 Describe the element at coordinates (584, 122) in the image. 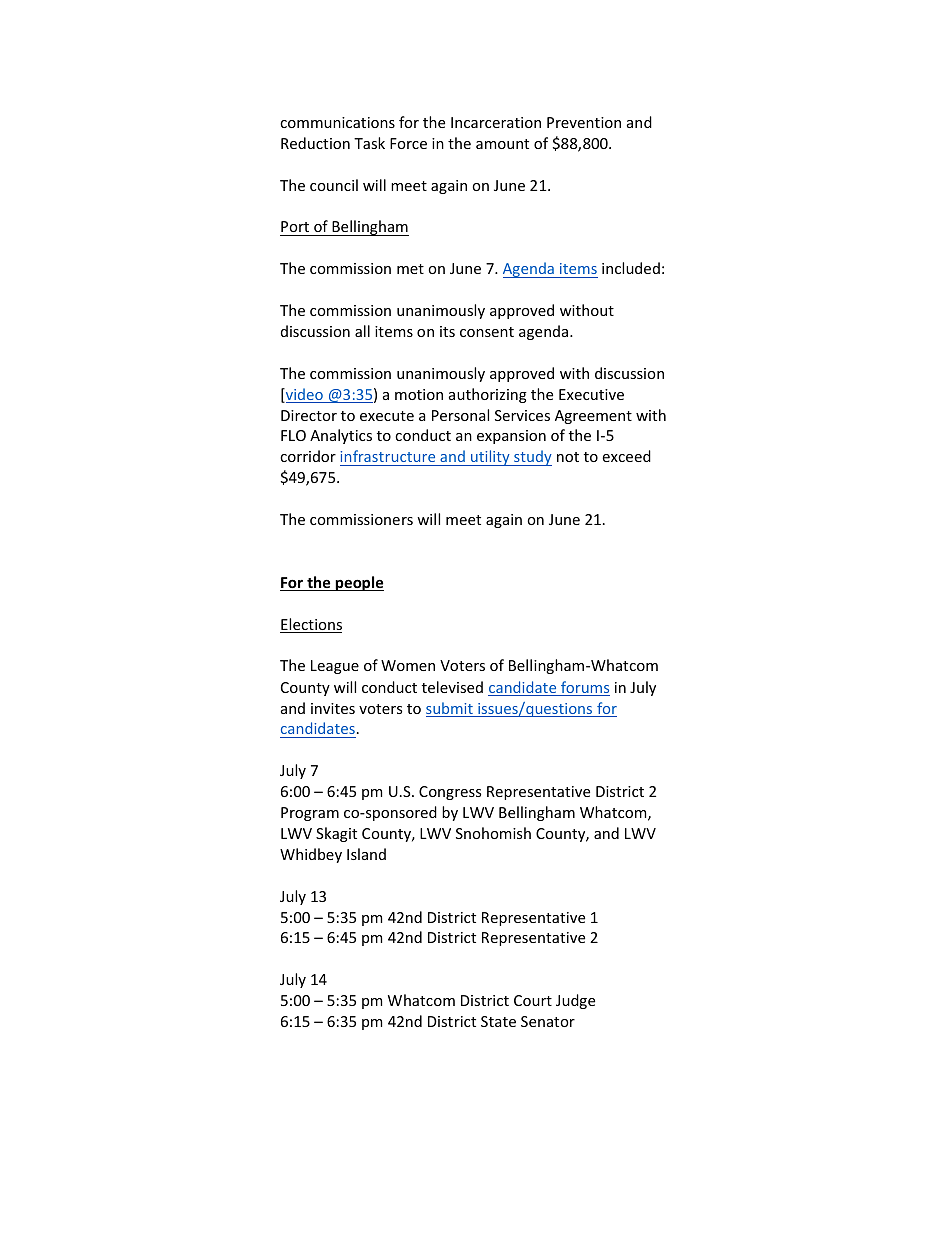

I see `Prevention` at that location.
